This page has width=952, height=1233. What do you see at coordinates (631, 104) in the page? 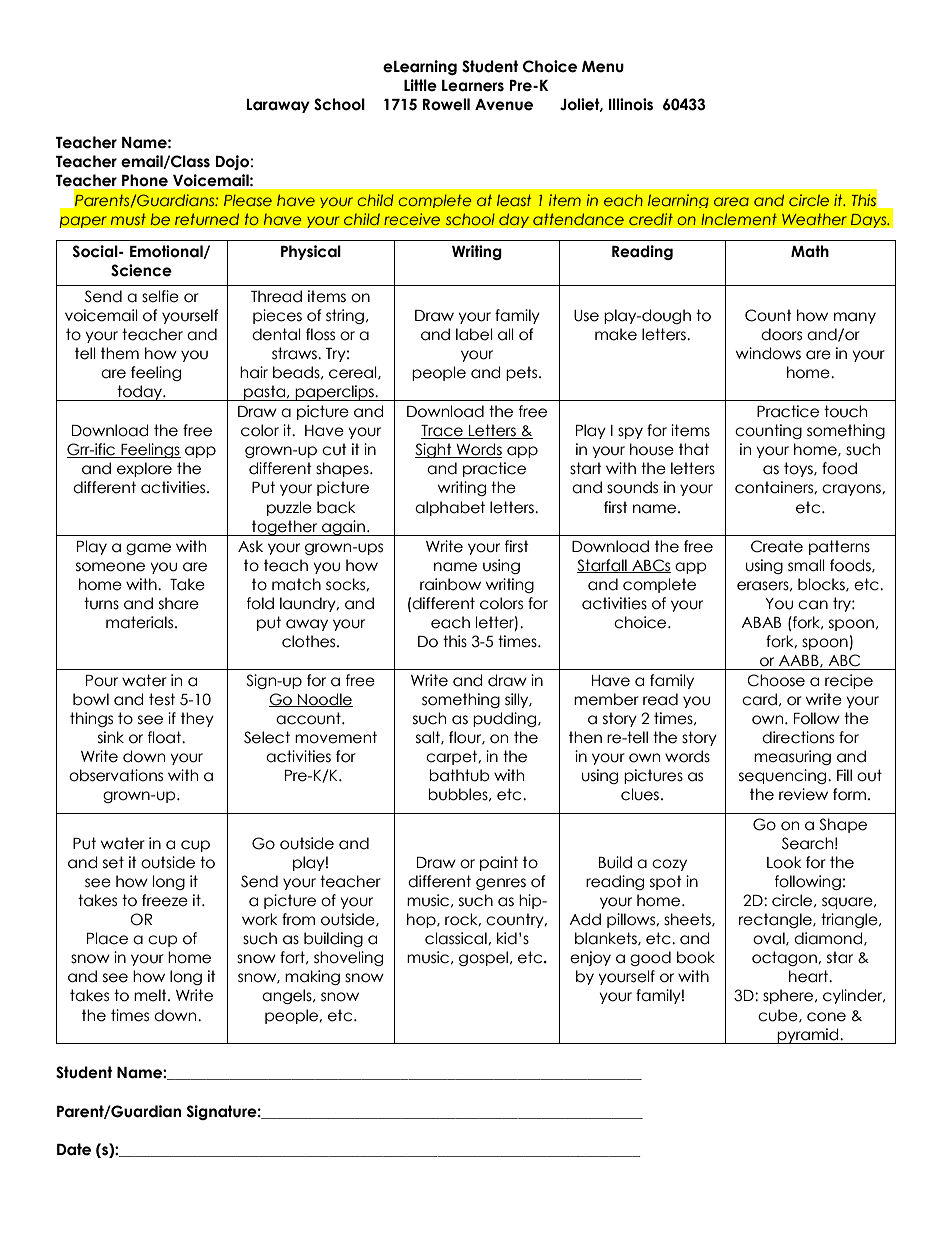
I see `Illinois` at bounding box center [631, 104].
